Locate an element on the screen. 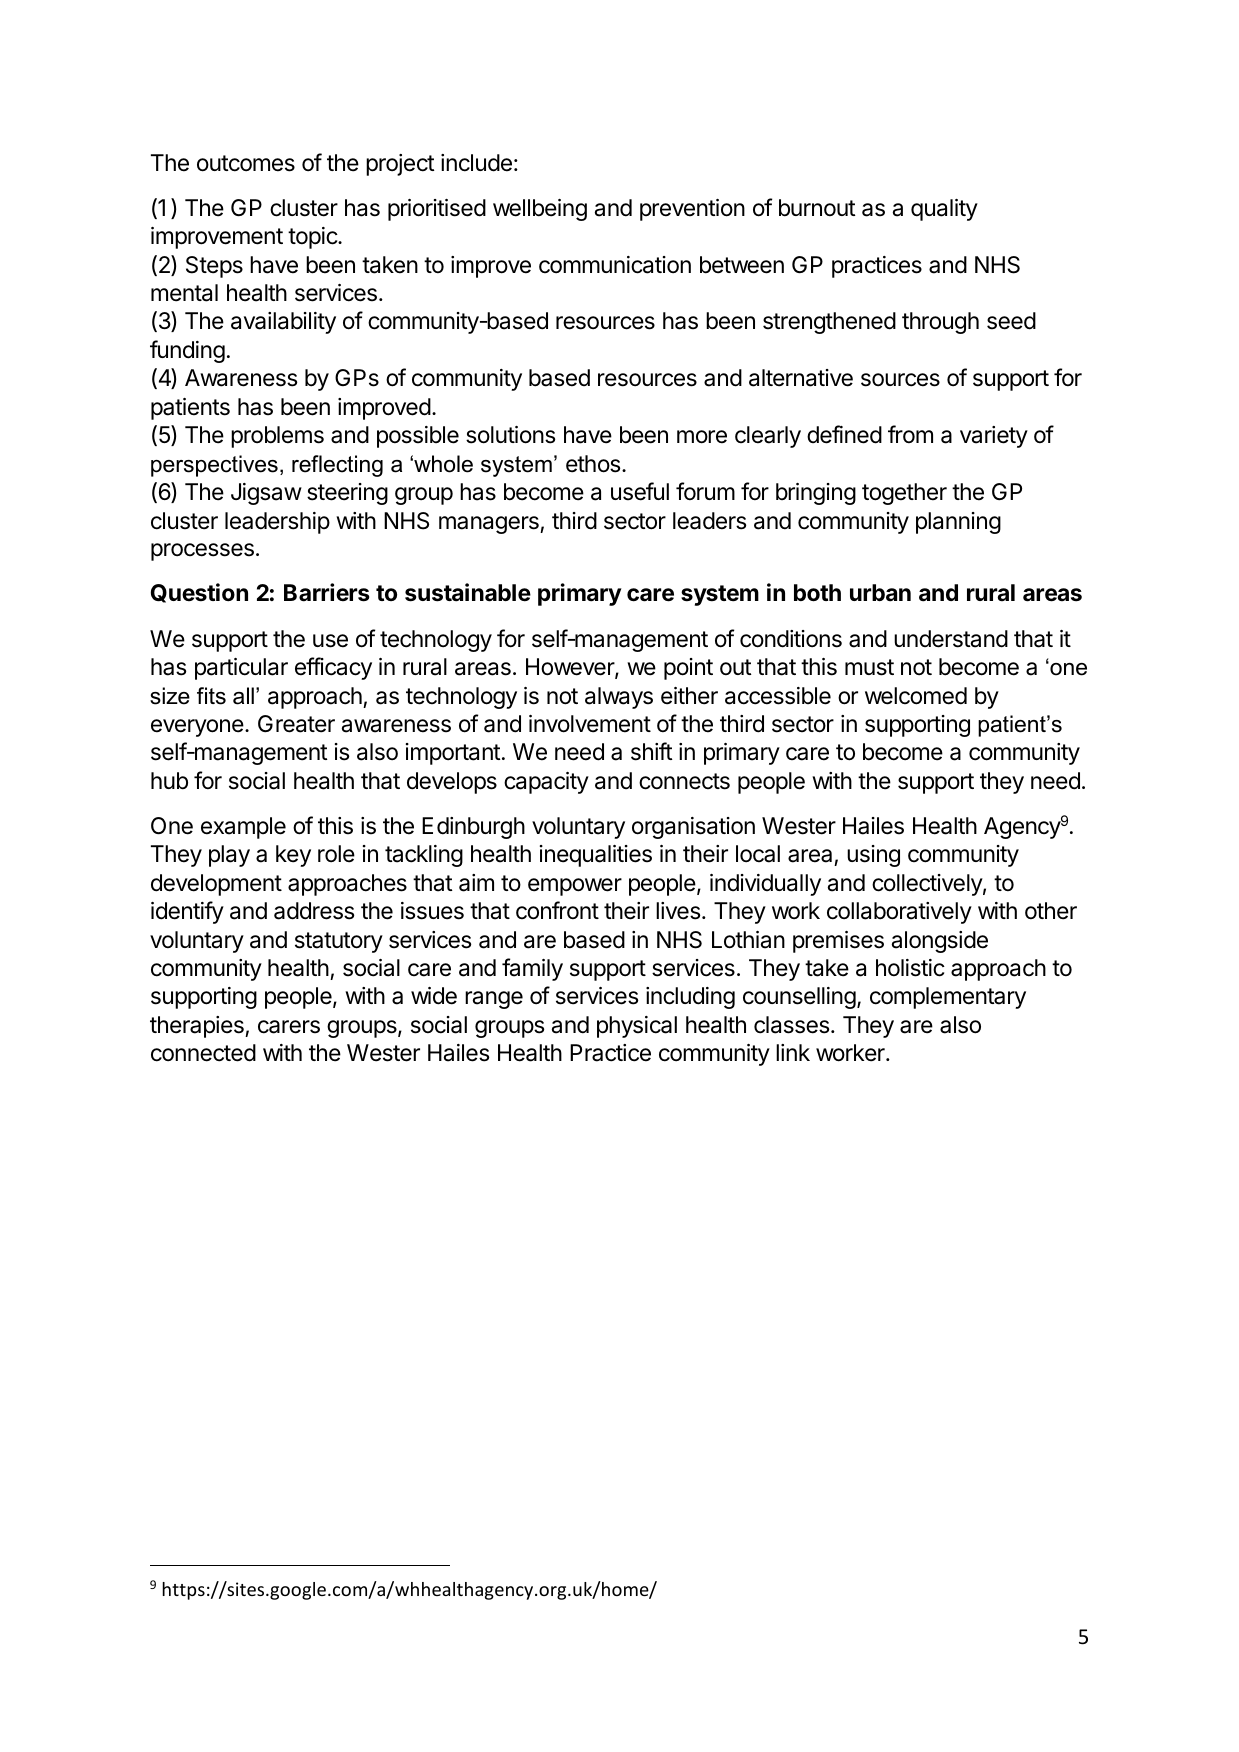 This screenshot has width=1239, height=1752. quality is located at coordinates (944, 210).
